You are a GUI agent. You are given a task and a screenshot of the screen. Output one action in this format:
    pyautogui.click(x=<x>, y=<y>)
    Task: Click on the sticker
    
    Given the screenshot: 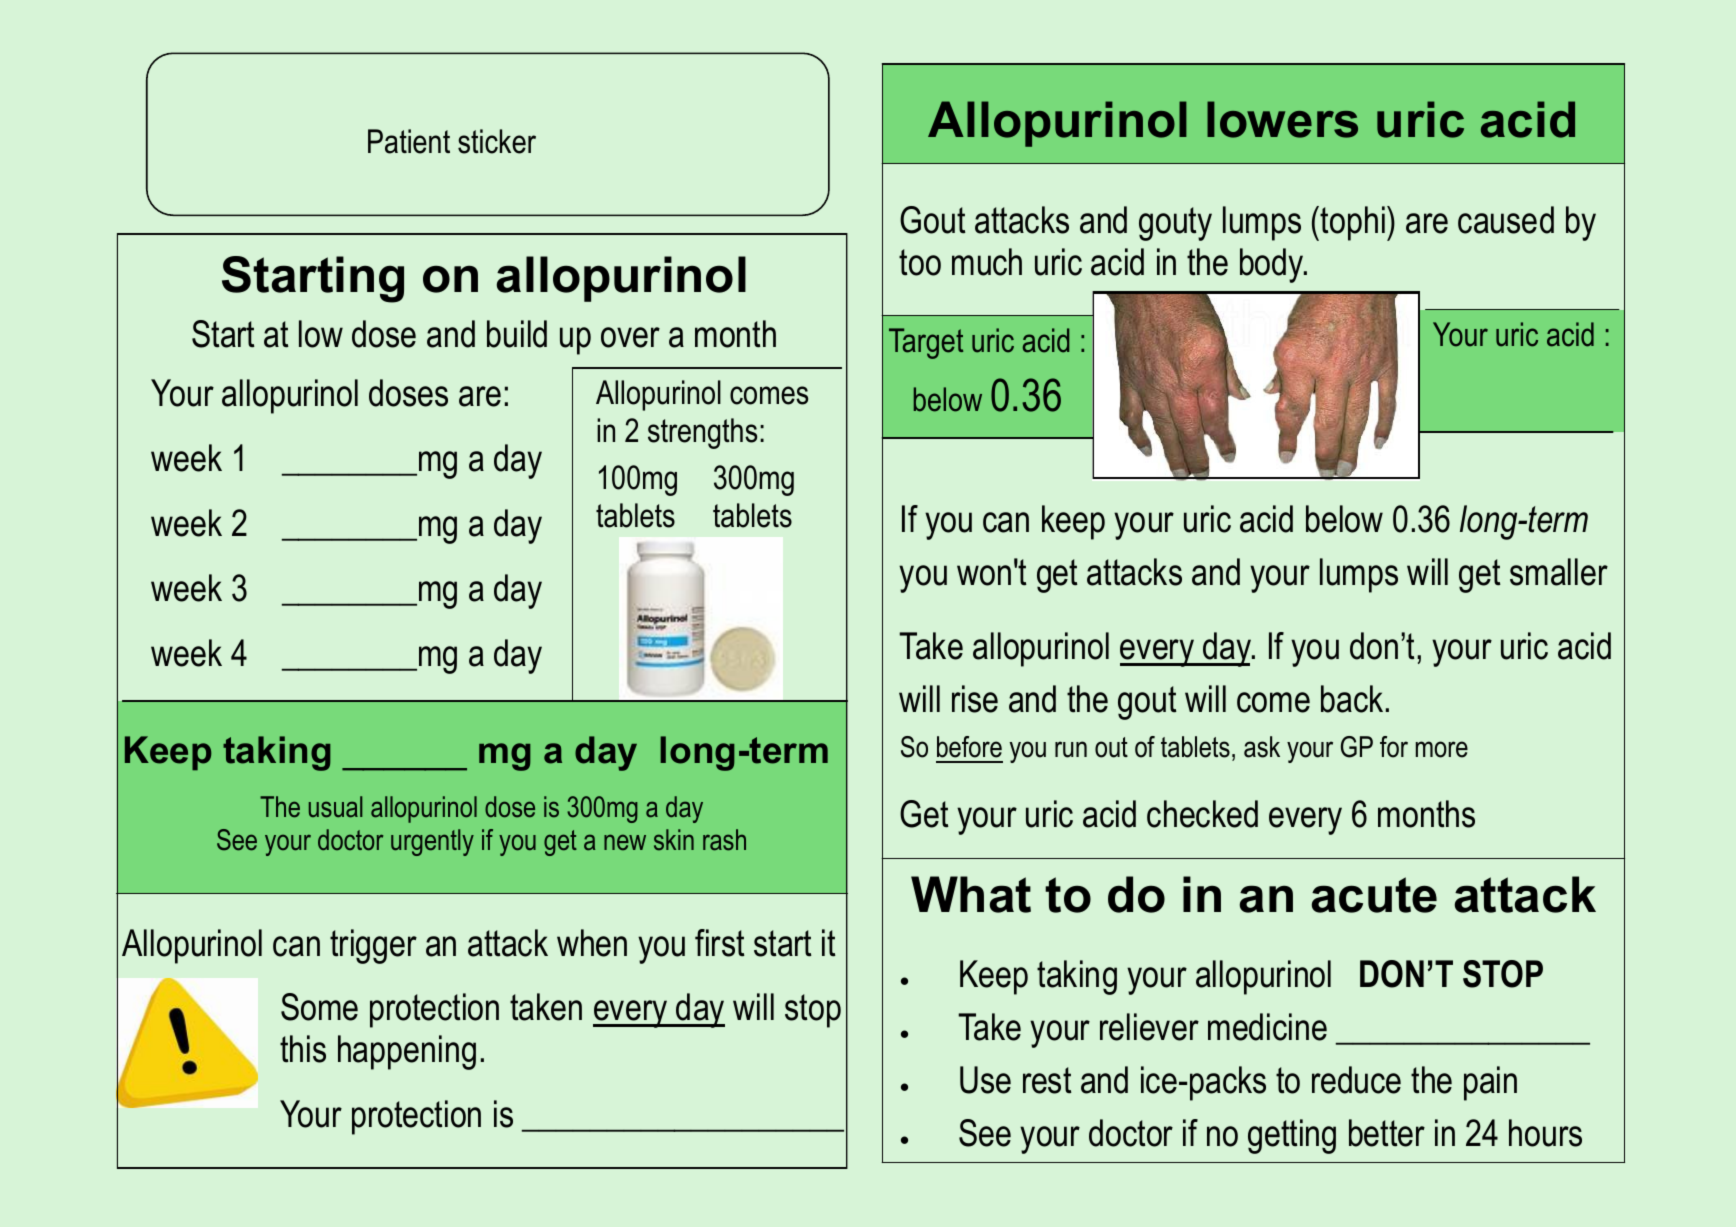 What is the action you would take?
    pyautogui.click(x=497, y=141)
